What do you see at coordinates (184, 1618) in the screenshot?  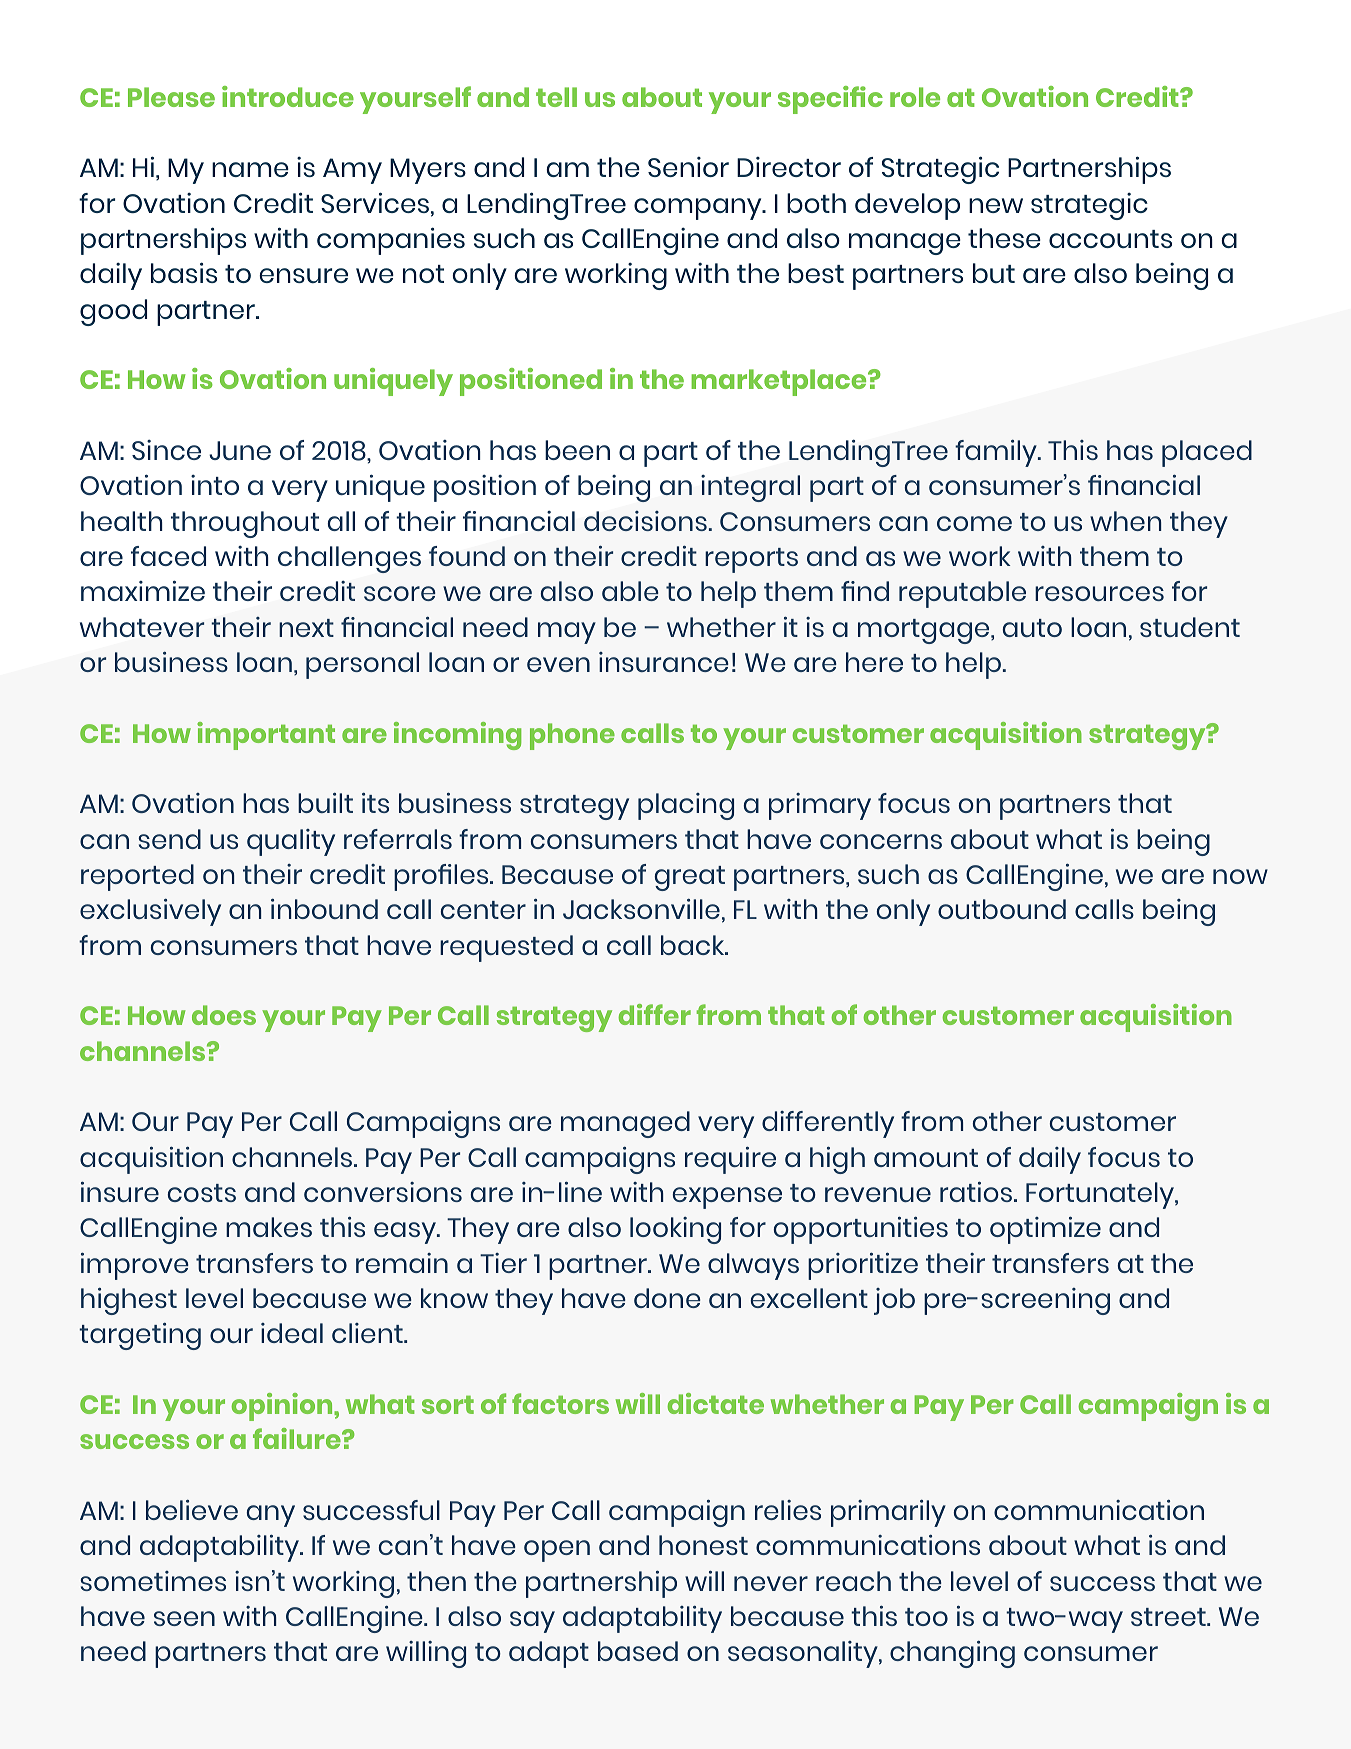 I see `seen` at bounding box center [184, 1618].
